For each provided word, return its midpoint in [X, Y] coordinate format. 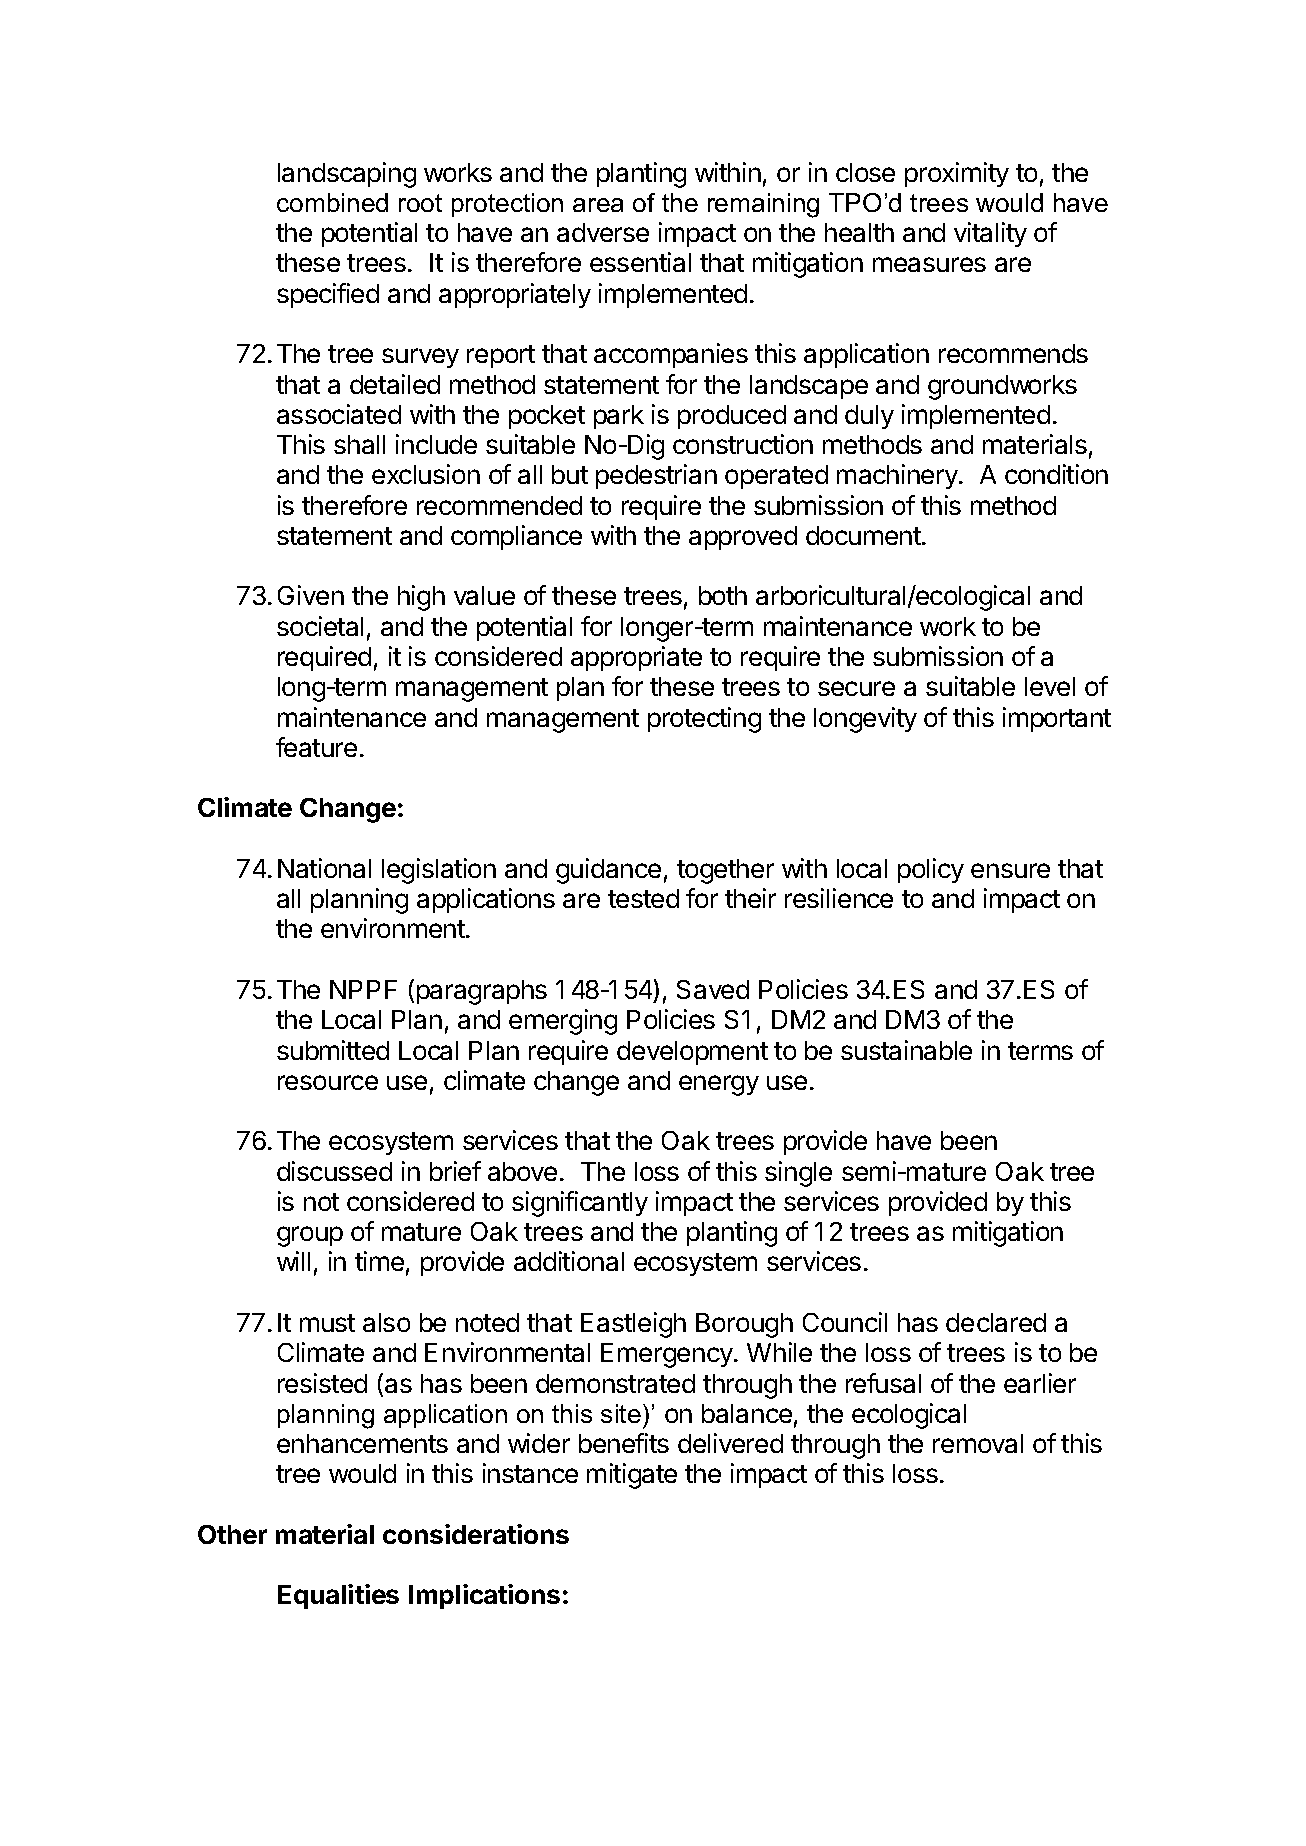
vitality [990, 234]
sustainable [906, 1050]
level [1050, 686]
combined [332, 202]
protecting [704, 720]
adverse [603, 232]
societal [320, 626]
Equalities [338, 1596]
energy [719, 1085]
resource [328, 1082]
